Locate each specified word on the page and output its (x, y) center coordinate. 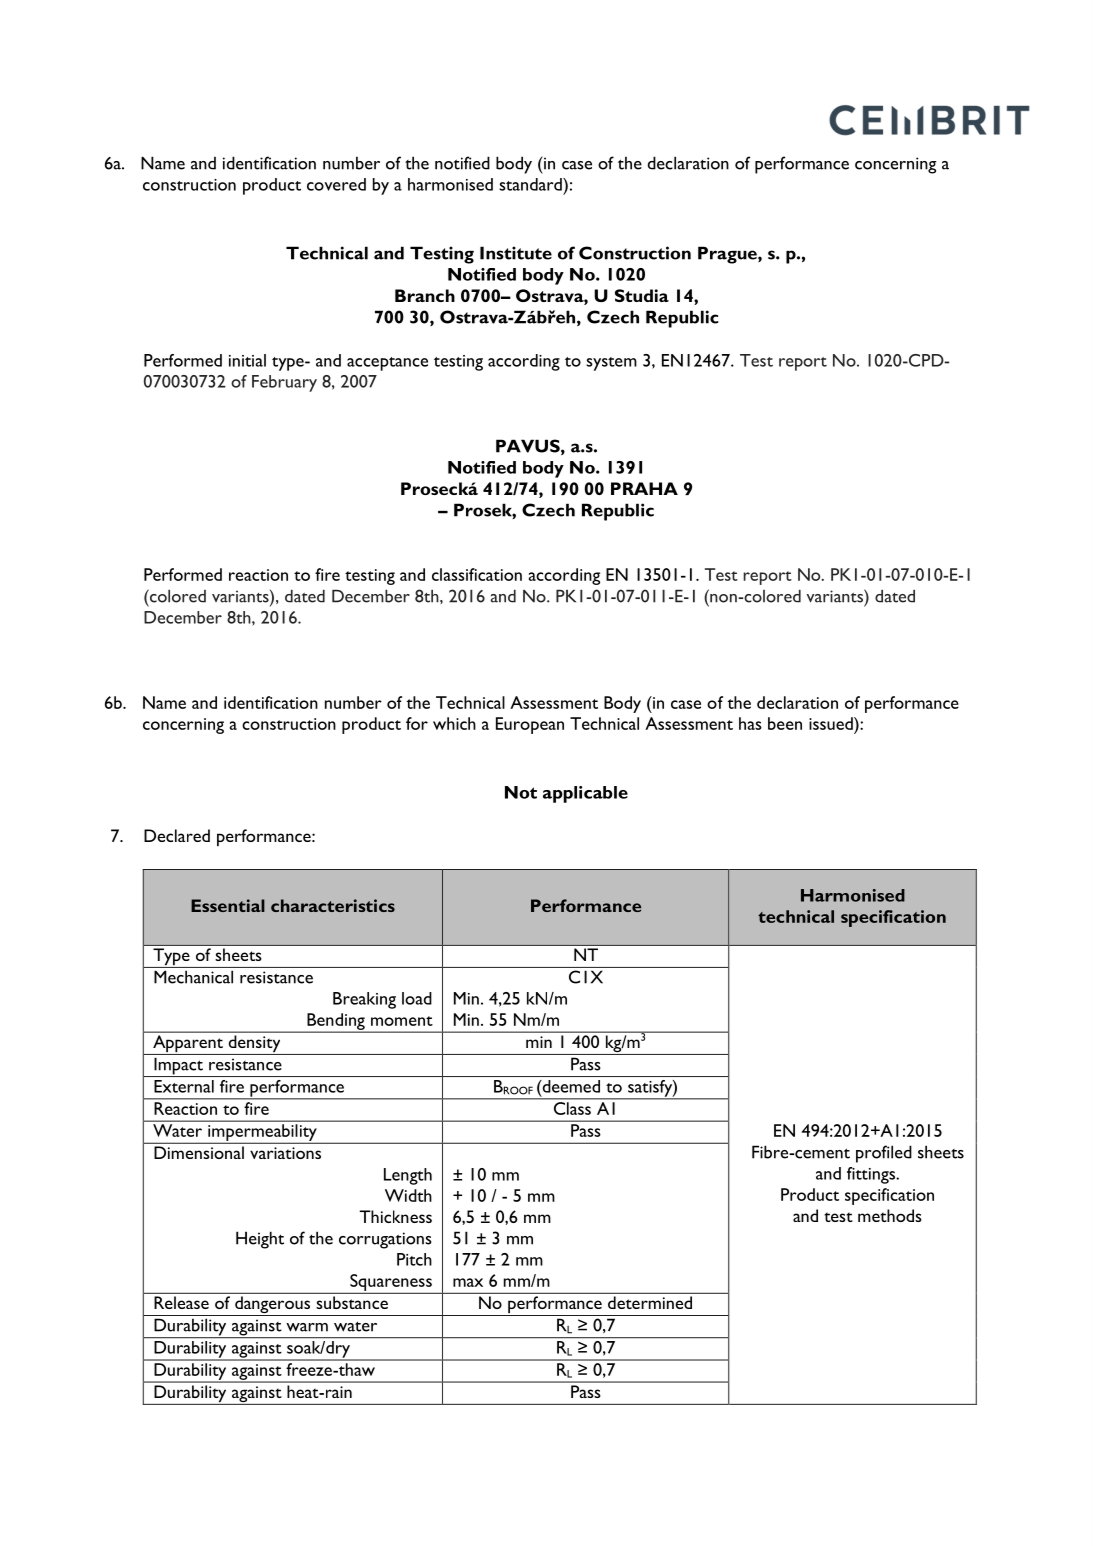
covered (336, 184)
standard (531, 184)
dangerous (273, 1306)
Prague (728, 255)
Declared (177, 835)
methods (890, 1215)
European (530, 725)
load (417, 998)
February (284, 383)
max (468, 1282)
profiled (884, 1154)
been (785, 723)
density (254, 1045)
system (611, 364)
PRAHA (644, 488)
